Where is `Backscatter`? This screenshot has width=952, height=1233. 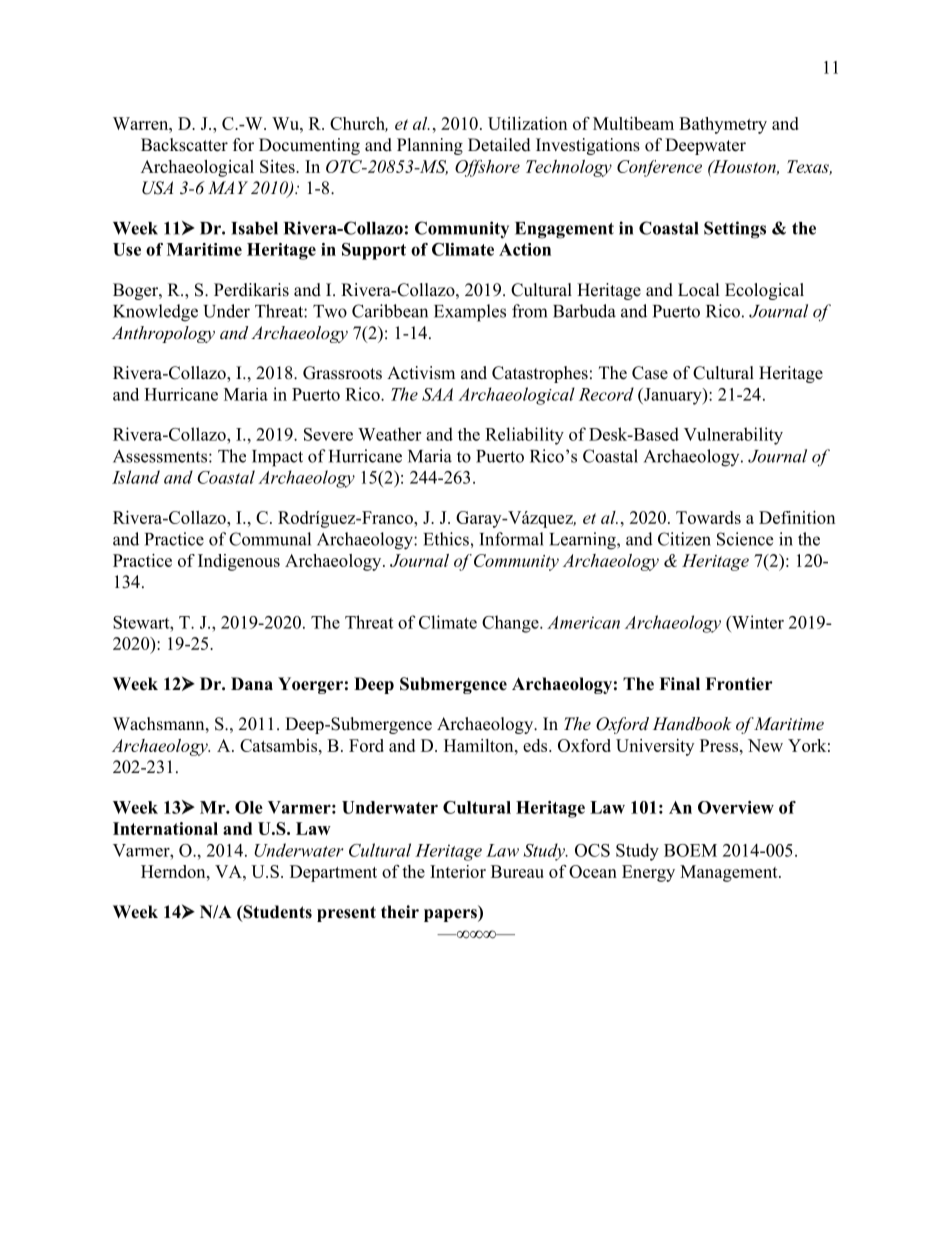 Backscatter is located at coordinates (184, 145).
